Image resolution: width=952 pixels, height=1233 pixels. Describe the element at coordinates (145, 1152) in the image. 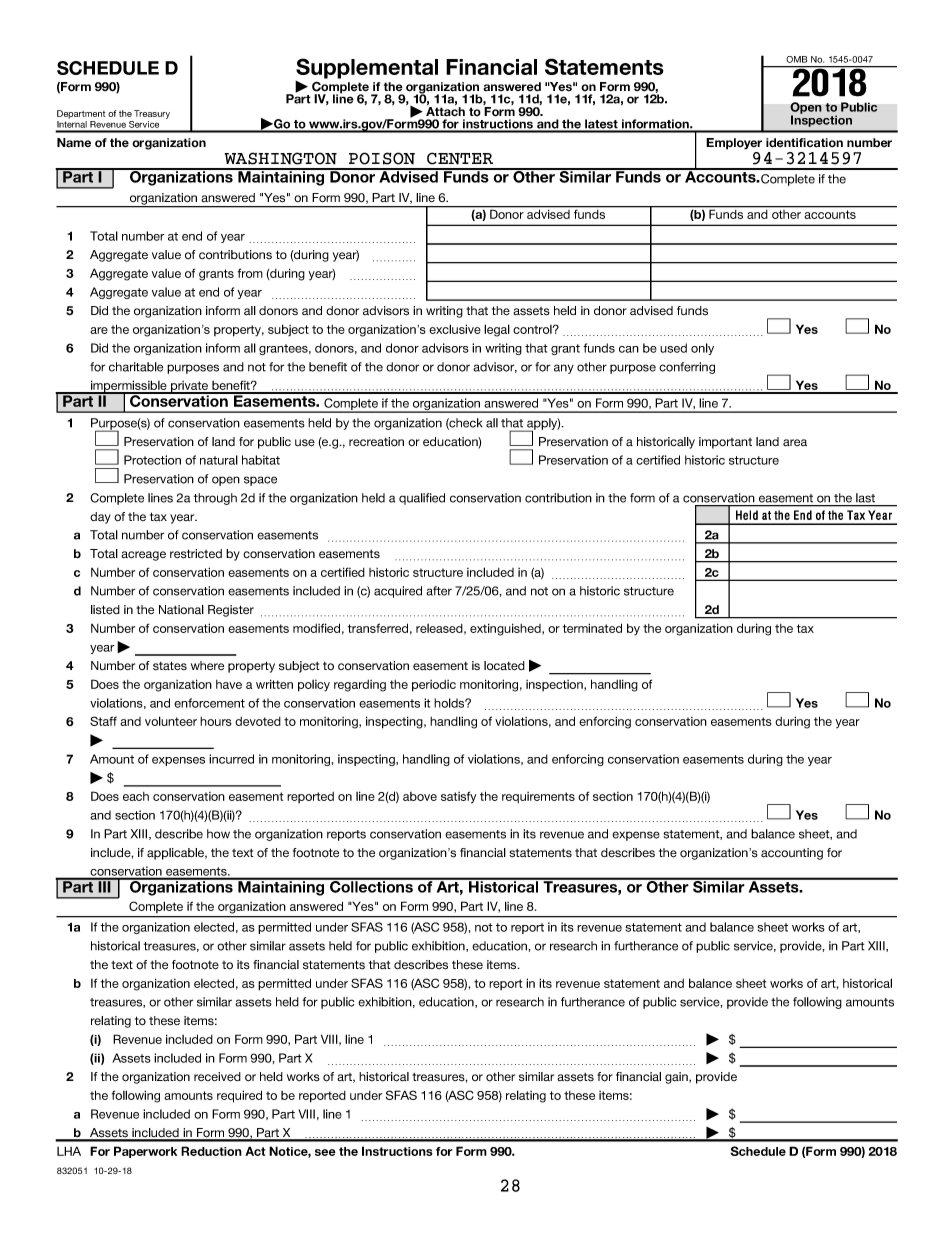

I see `Paperwork` at that location.
